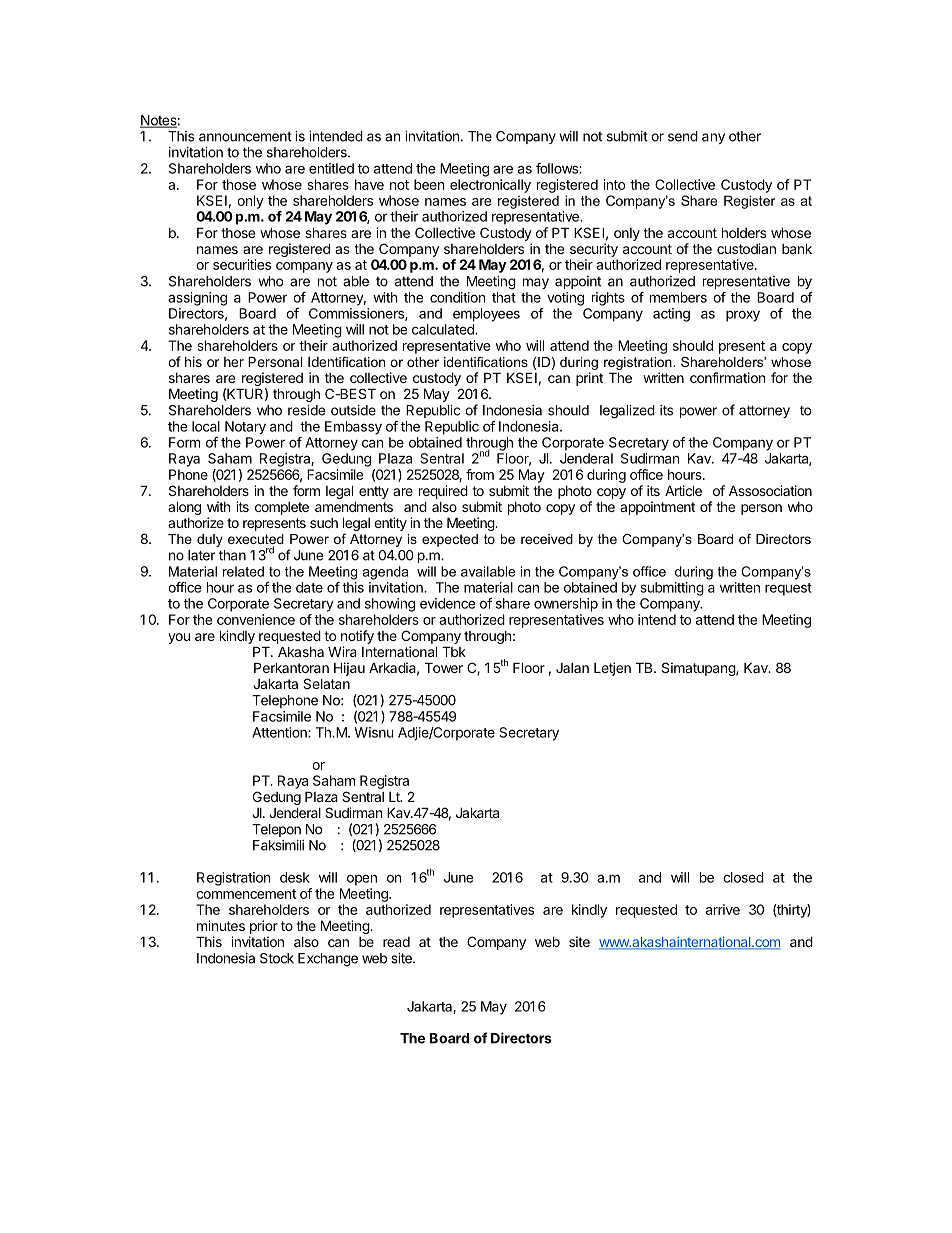 Image resolution: width=952 pixels, height=1233 pixels. Describe the element at coordinates (572, 668) in the image. I see `Jalan` at that location.
